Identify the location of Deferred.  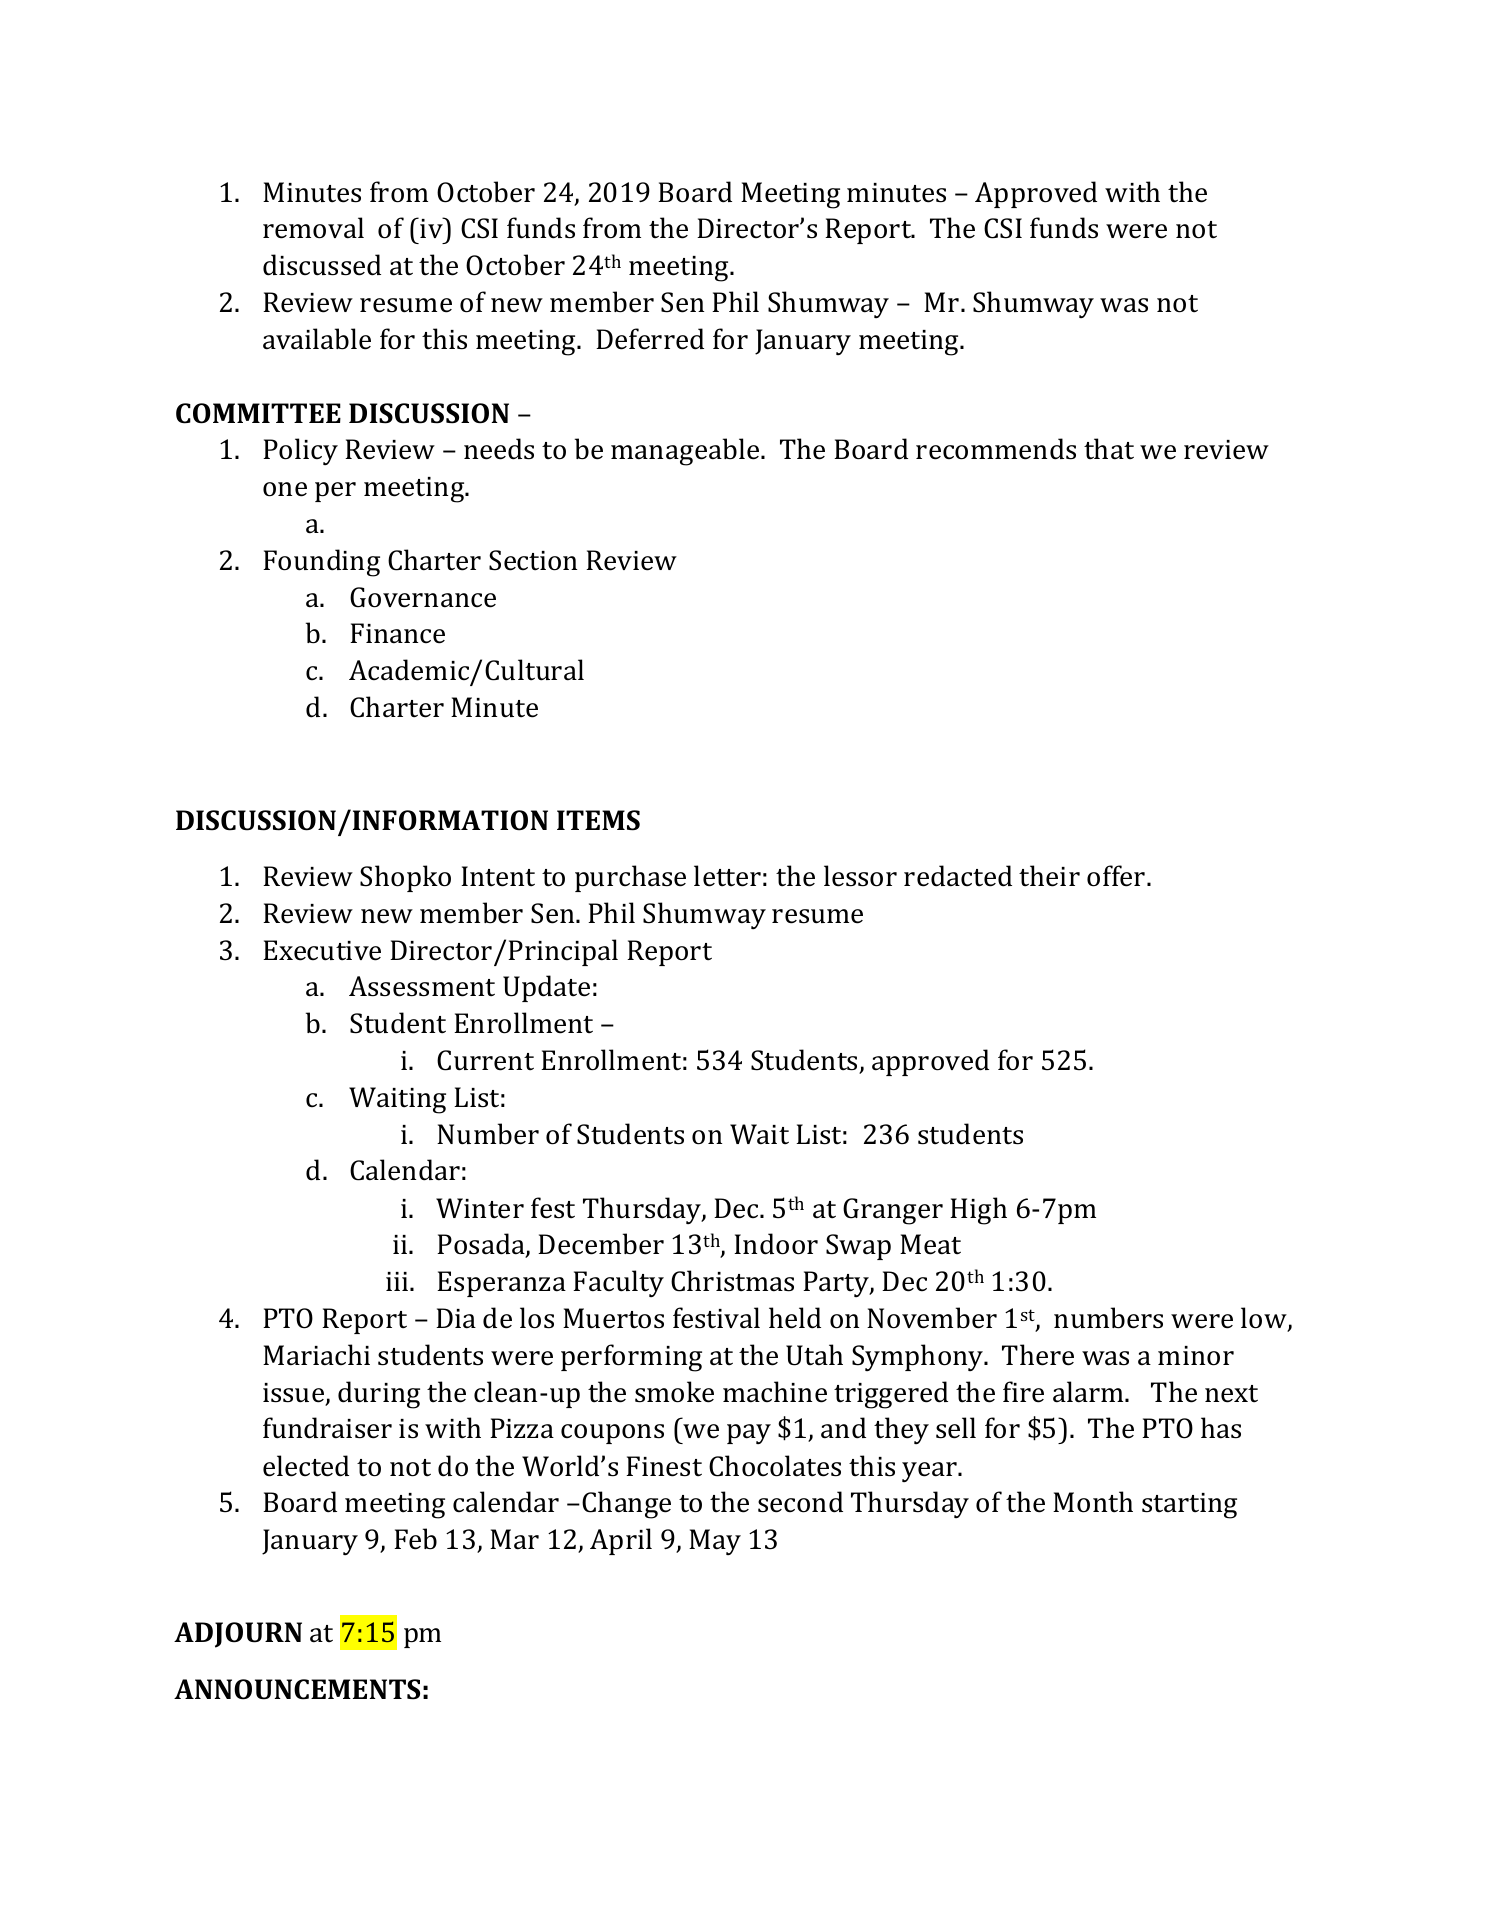
(650, 339).
